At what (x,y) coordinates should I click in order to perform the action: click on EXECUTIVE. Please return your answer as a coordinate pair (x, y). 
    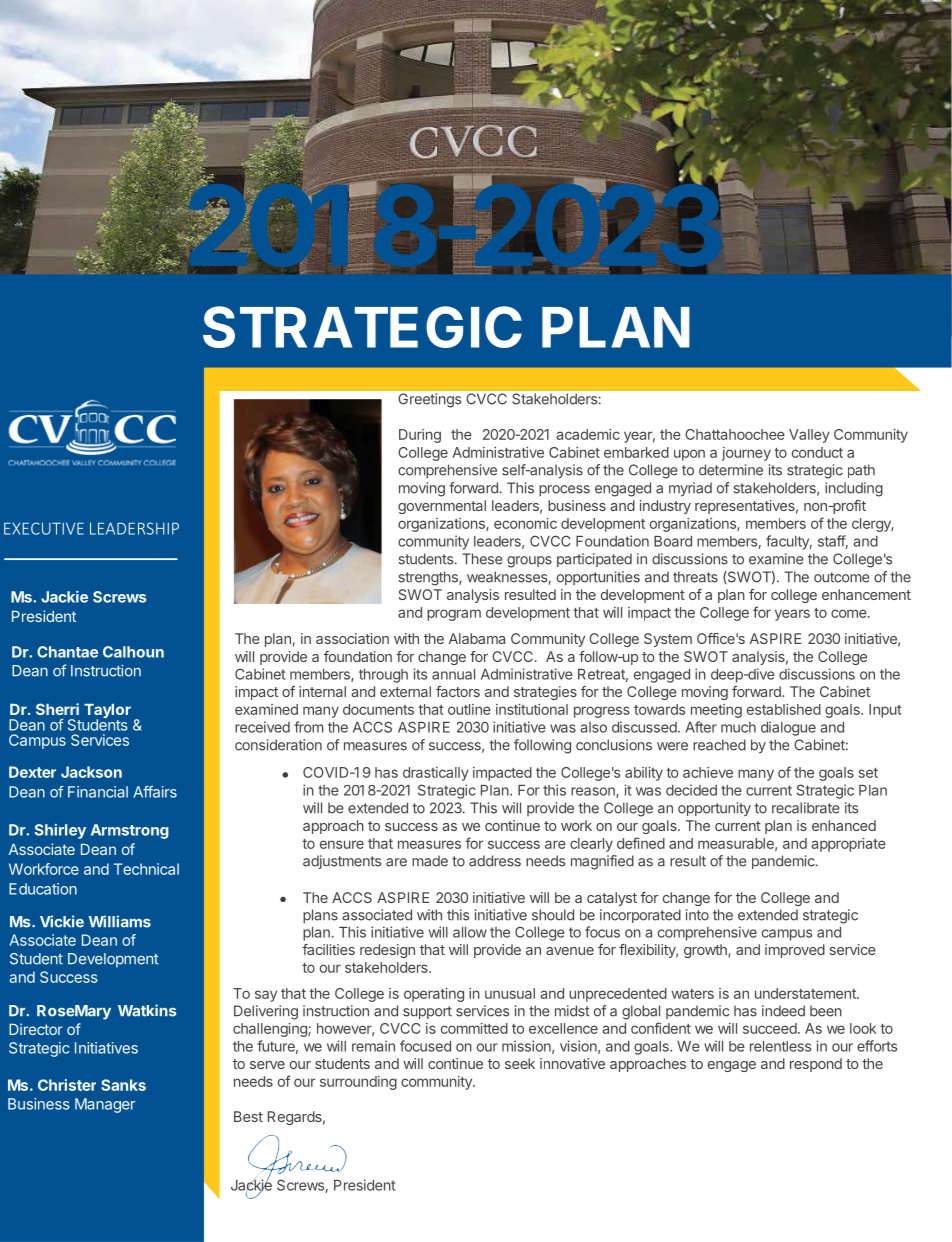
    Looking at the image, I should click on (44, 528).
